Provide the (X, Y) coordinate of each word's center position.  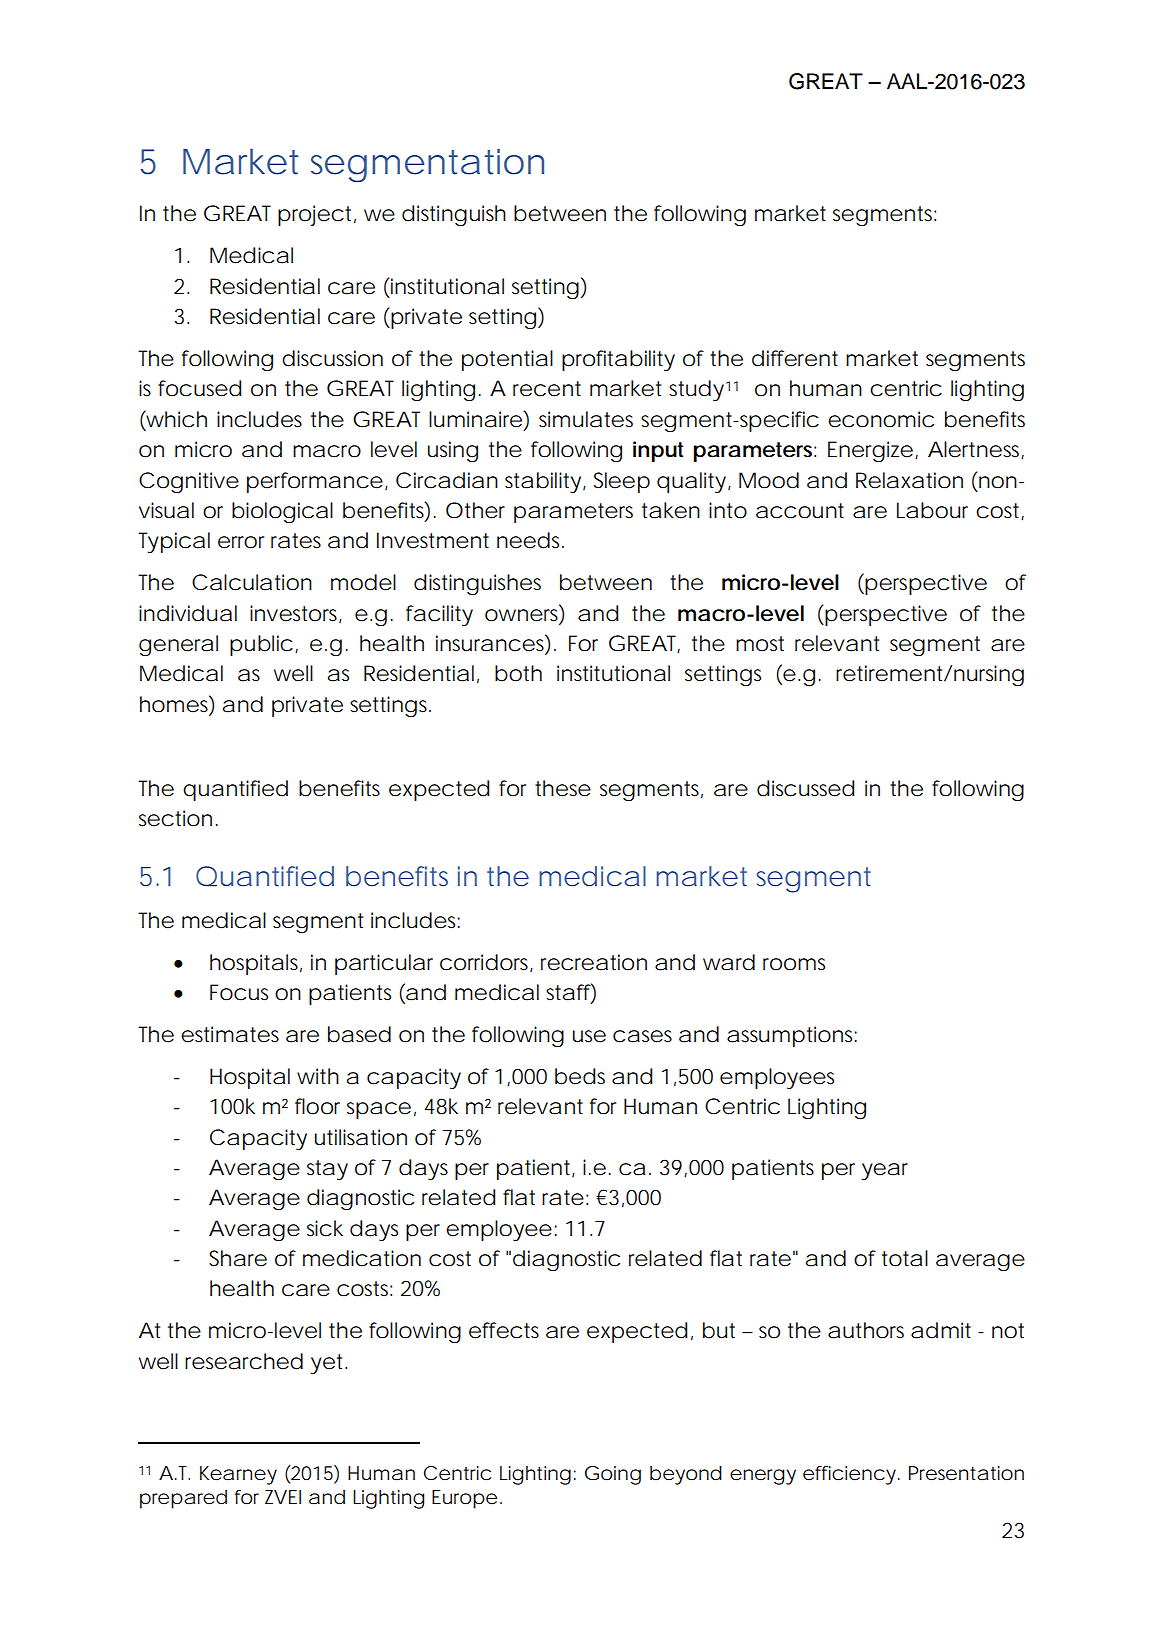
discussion (332, 358)
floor (317, 1106)
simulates (586, 419)
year (885, 1171)
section (175, 818)
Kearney (238, 1475)
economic (881, 419)
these (563, 788)
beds (580, 1076)
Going (613, 1475)
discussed (805, 788)
